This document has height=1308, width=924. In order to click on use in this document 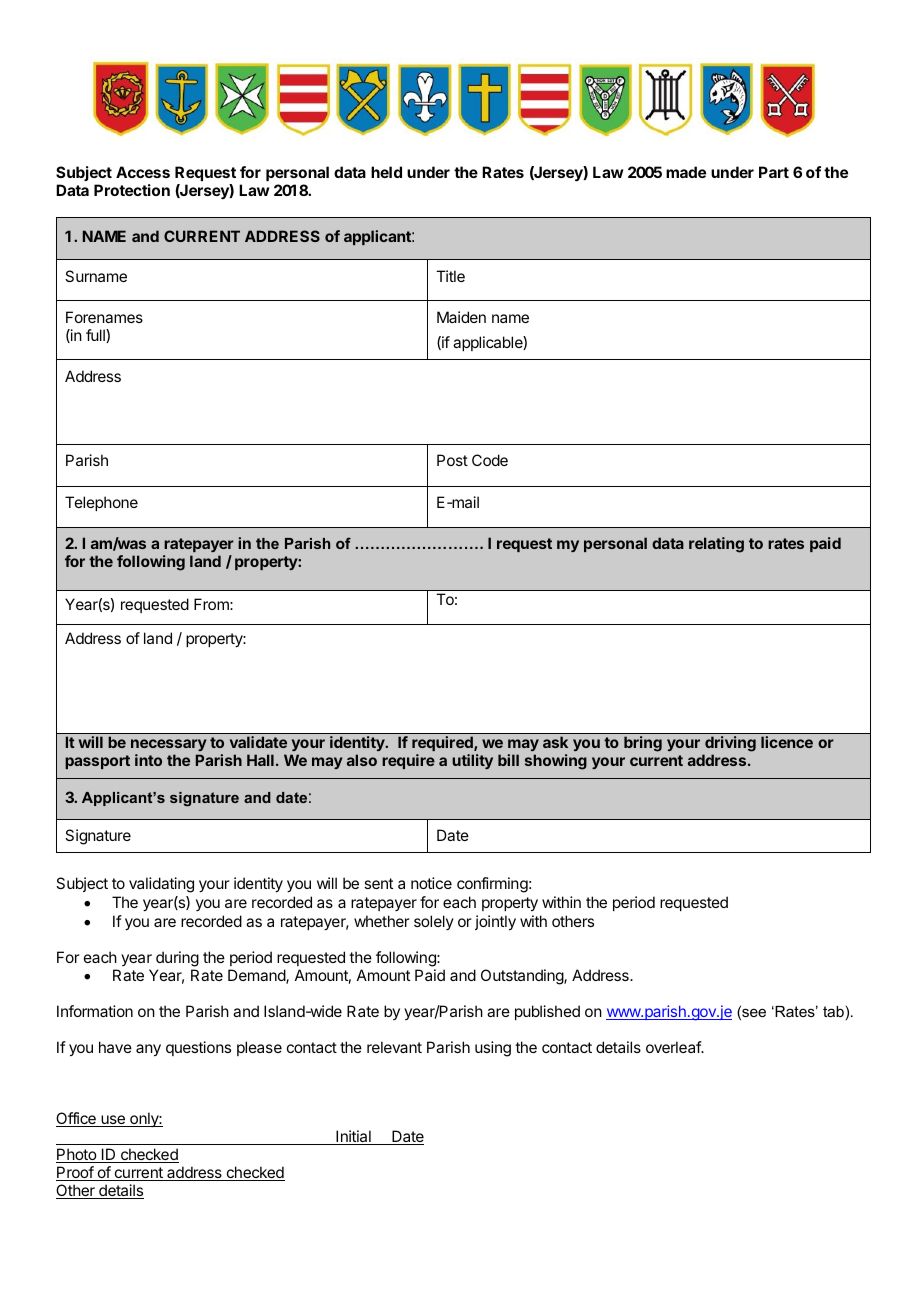, I will do `click(113, 1121)`.
